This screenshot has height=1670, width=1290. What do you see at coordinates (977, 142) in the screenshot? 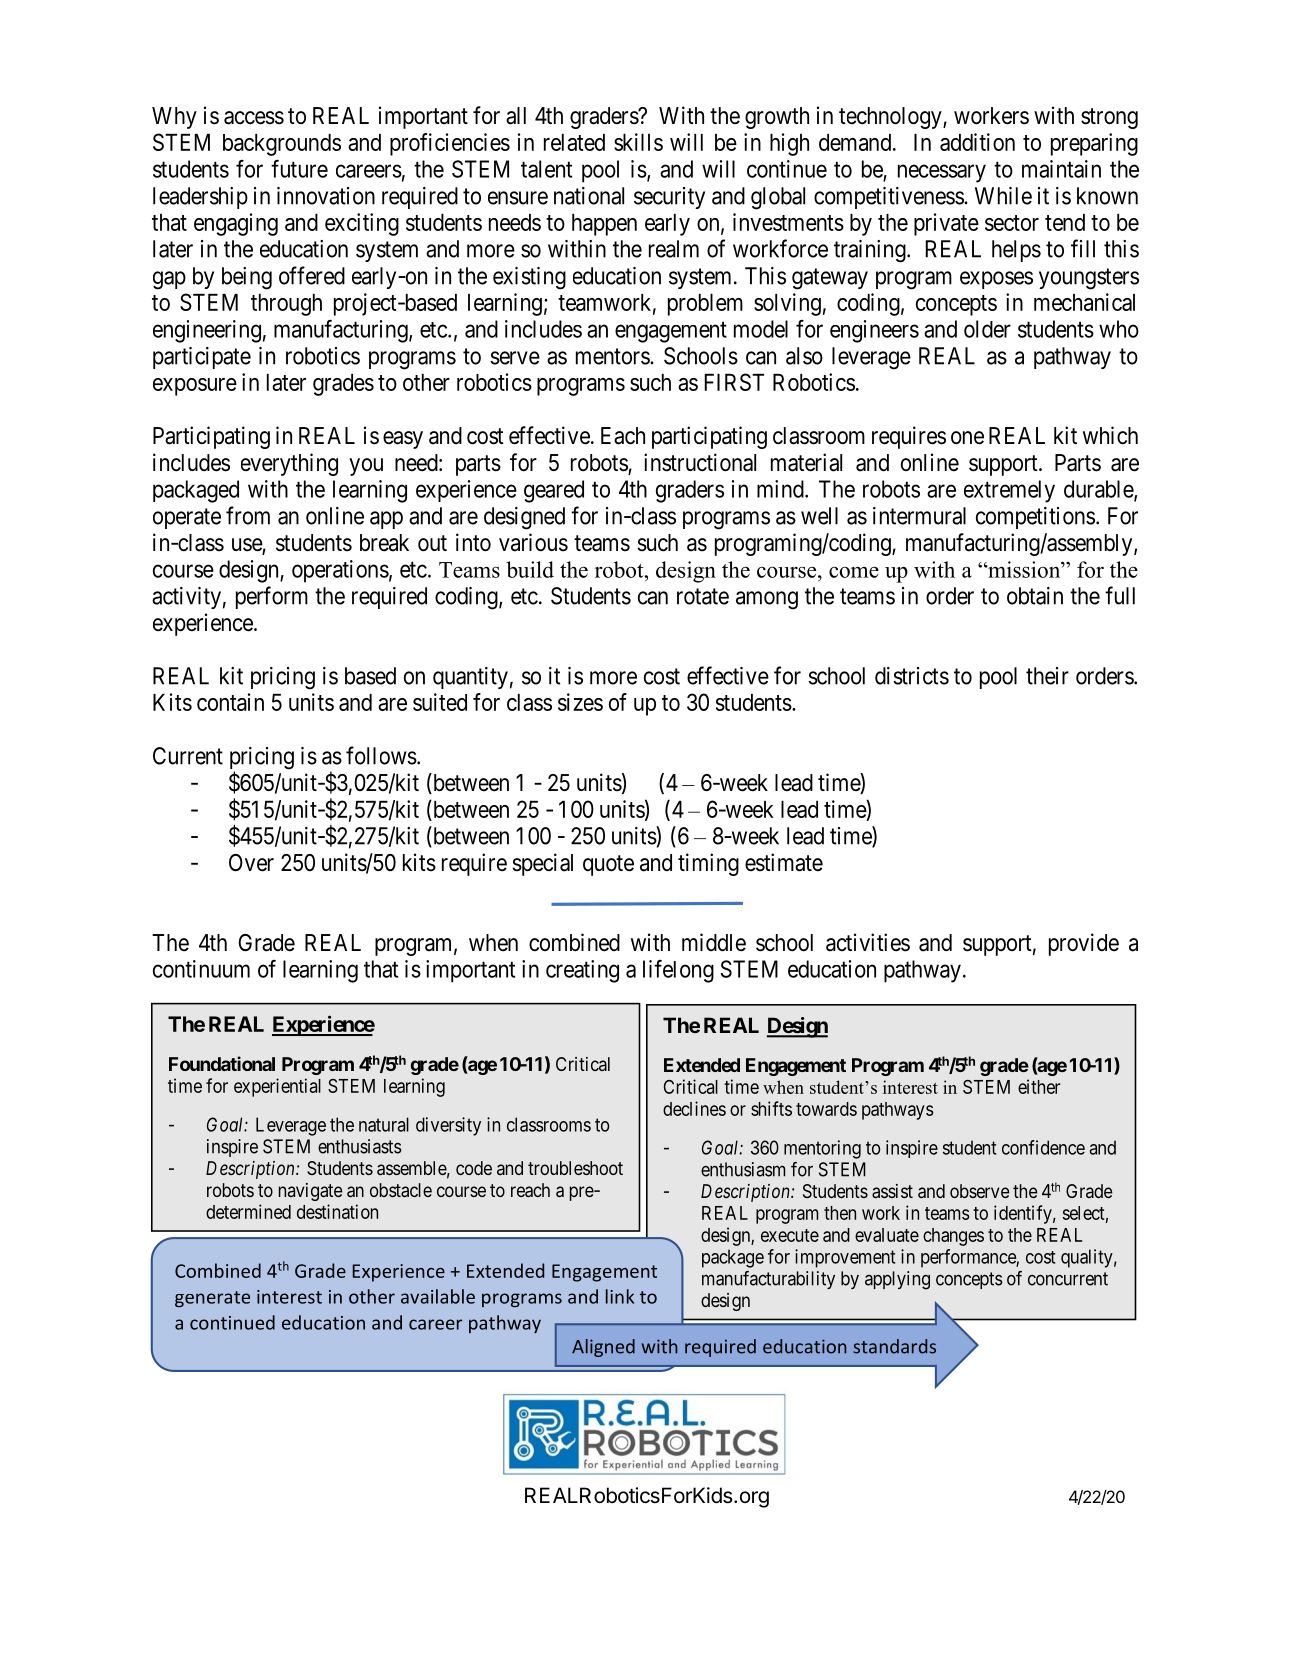
I see `addition` at bounding box center [977, 142].
